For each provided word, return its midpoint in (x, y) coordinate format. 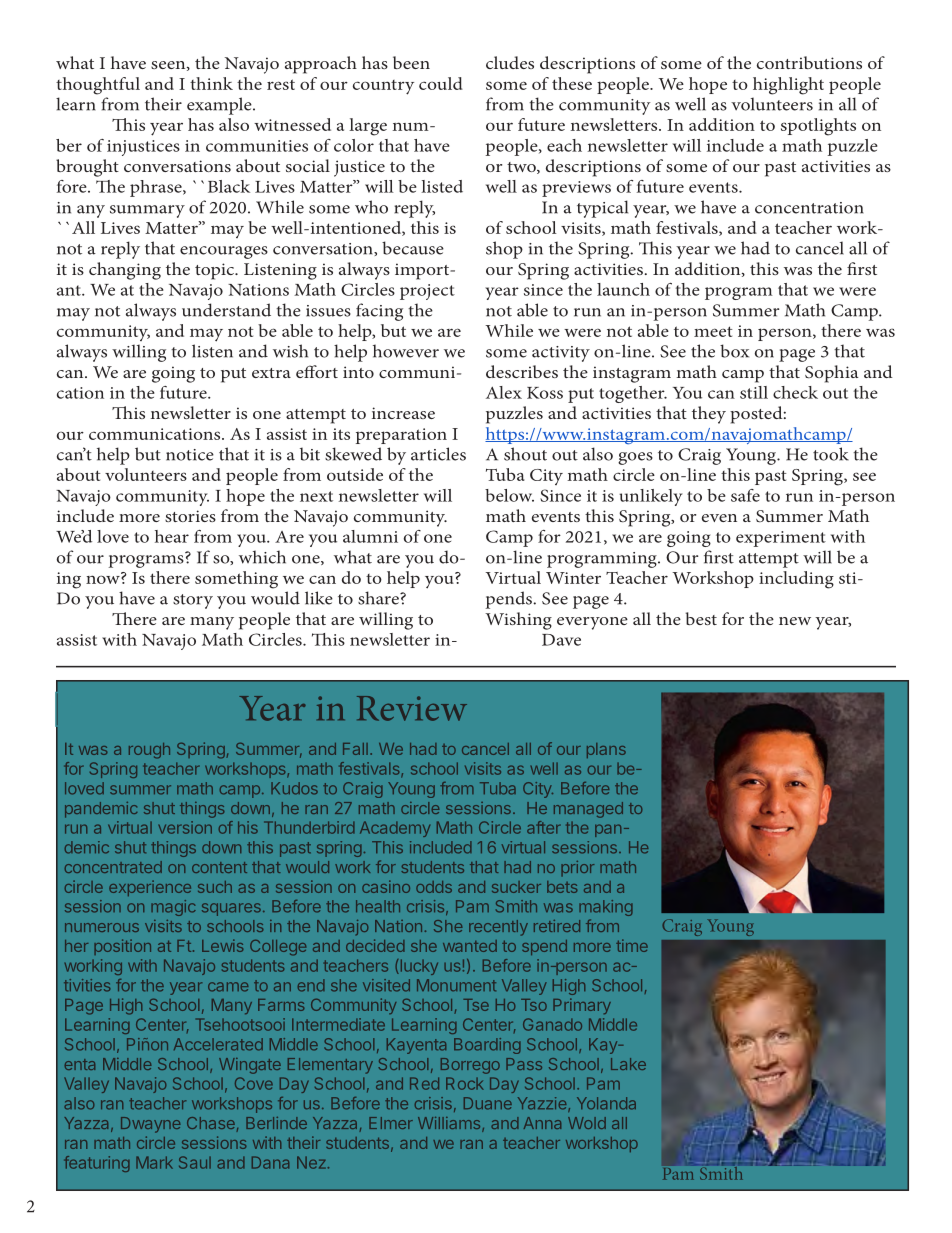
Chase (211, 1123)
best (701, 618)
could (441, 83)
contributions (809, 62)
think (211, 83)
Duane (488, 1103)
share (379, 598)
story (193, 601)
